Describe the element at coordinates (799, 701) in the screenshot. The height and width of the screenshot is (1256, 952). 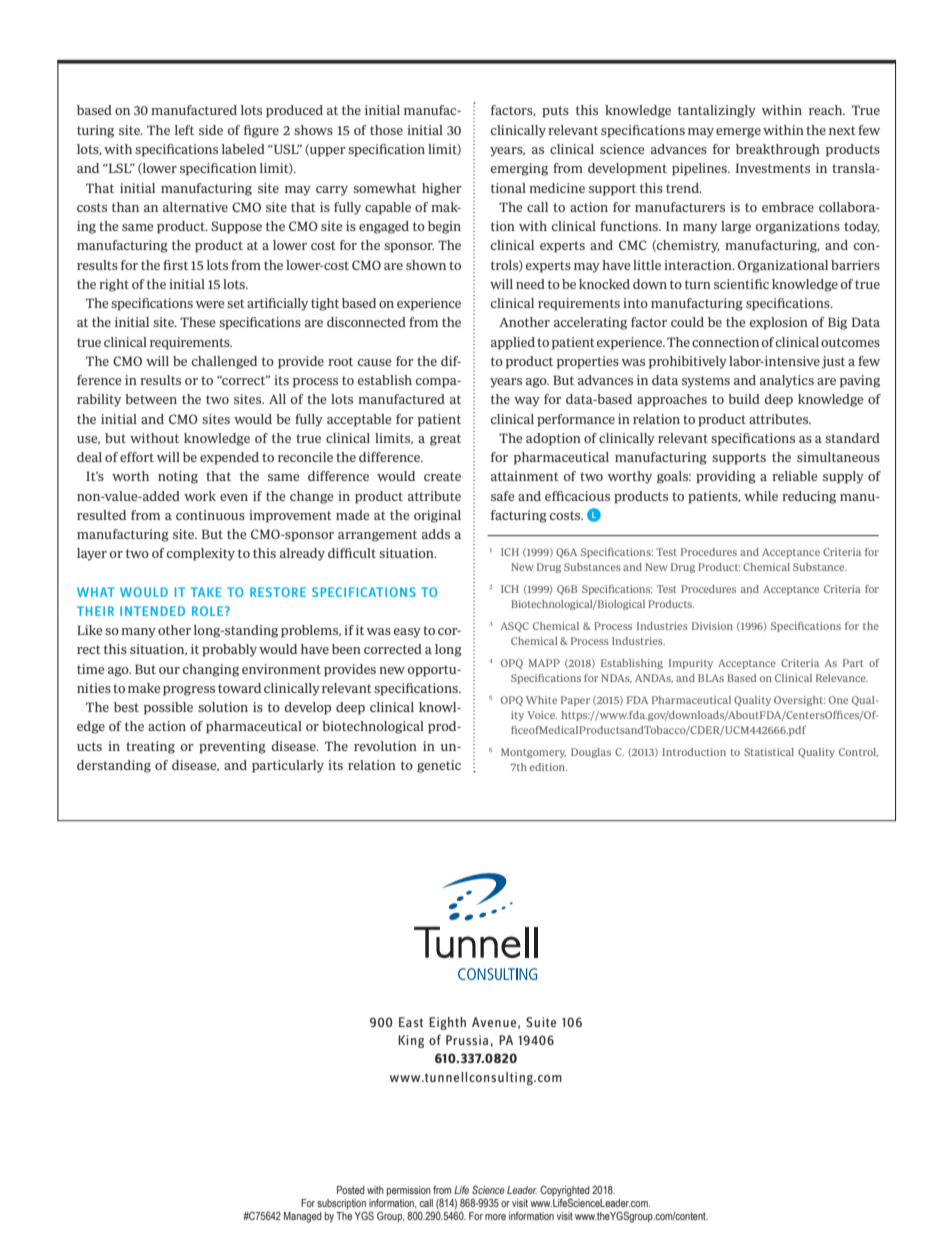
I see `Oversight` at that location.
